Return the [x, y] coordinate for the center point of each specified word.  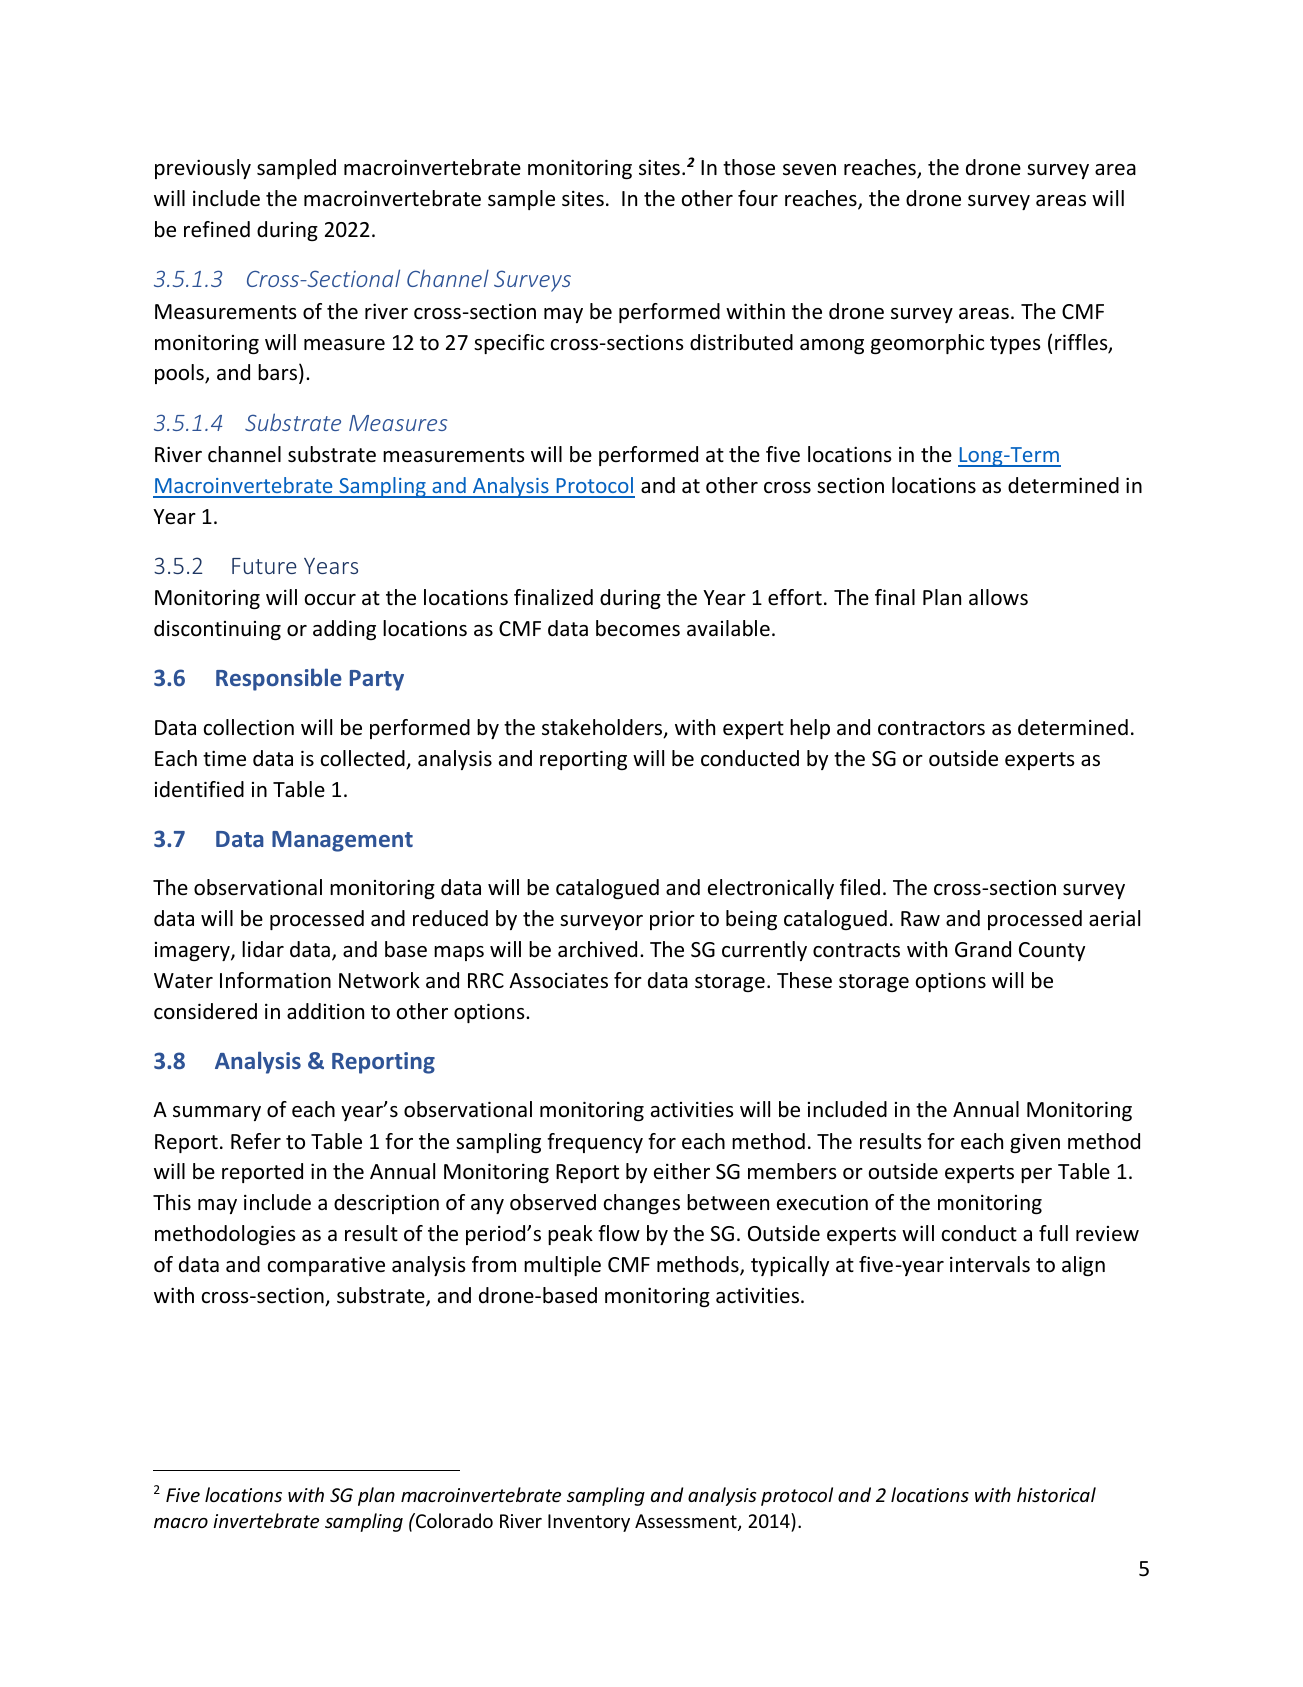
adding [344, 630]
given [1035, 1143]
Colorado [453, 1520]
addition [325, 1011]
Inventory [589, 1523]
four [758, 198]
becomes [638, 628]
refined [217, 229]
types [1015, 345]
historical [1056, 1494]
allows [998, 597]
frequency [595, 1143]
